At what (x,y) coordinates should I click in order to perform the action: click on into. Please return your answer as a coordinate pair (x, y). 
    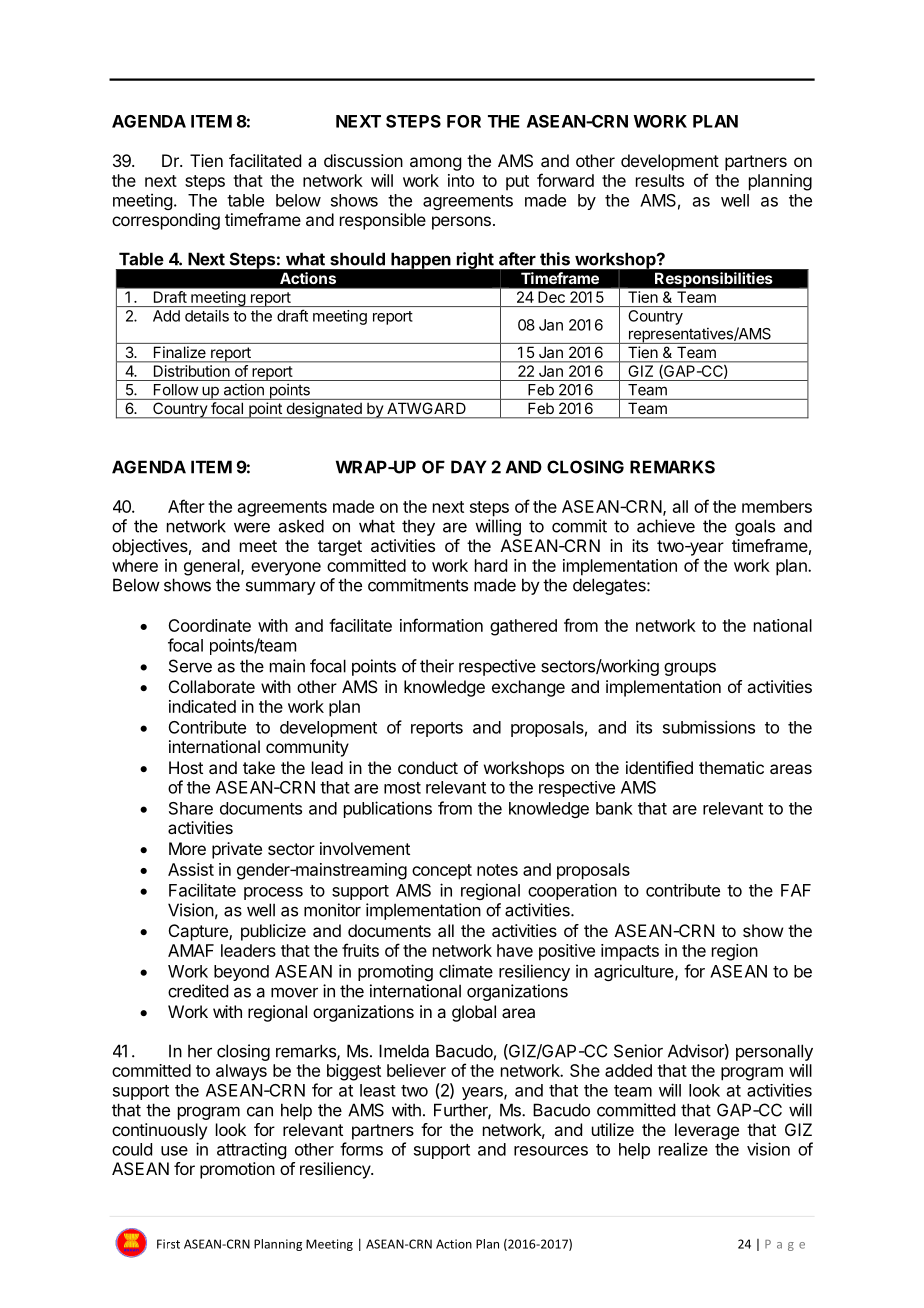
    Looking at the image, I should click on (461, 180).
